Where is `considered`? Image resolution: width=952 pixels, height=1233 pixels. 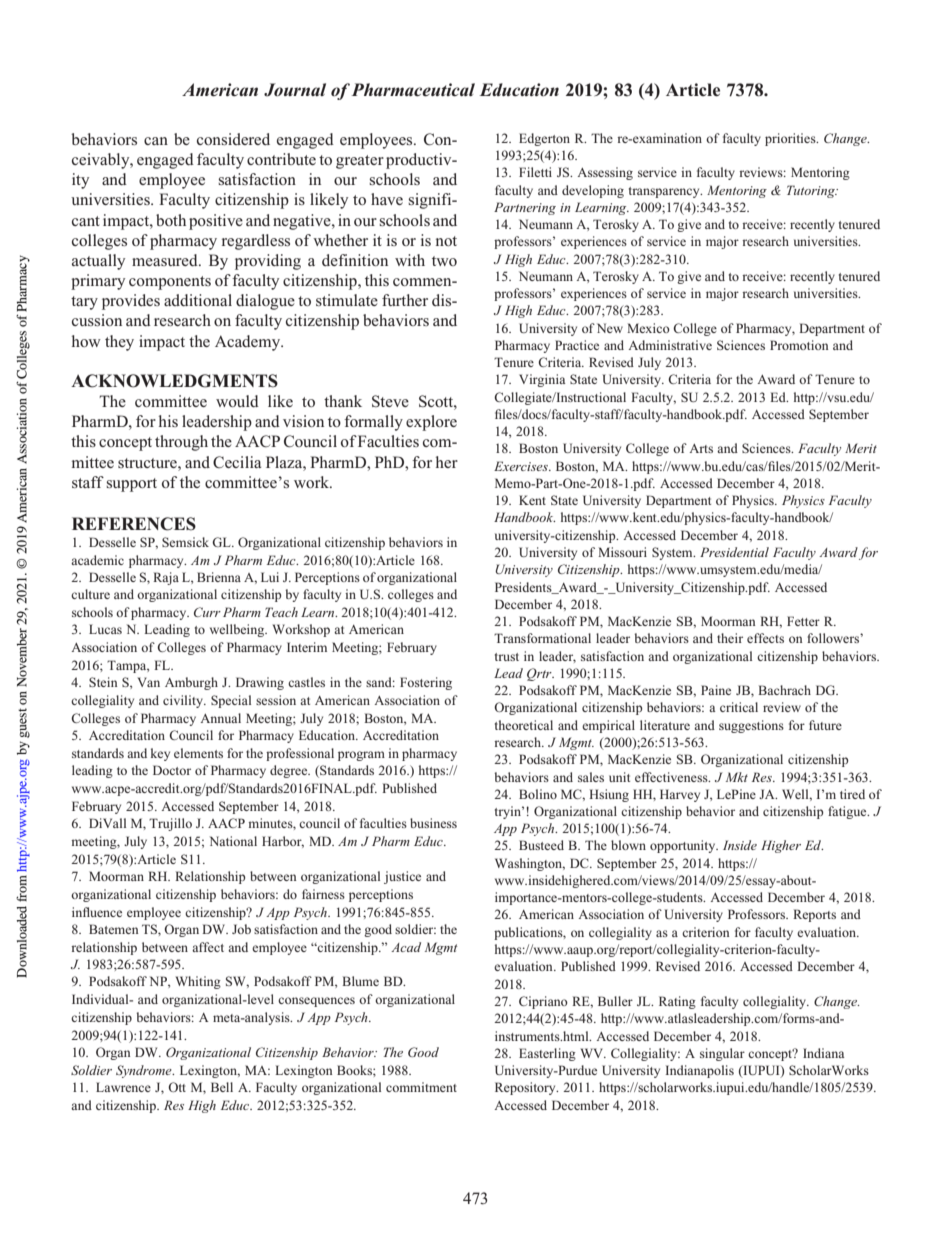
considered is located at coordinates (233, 139).
